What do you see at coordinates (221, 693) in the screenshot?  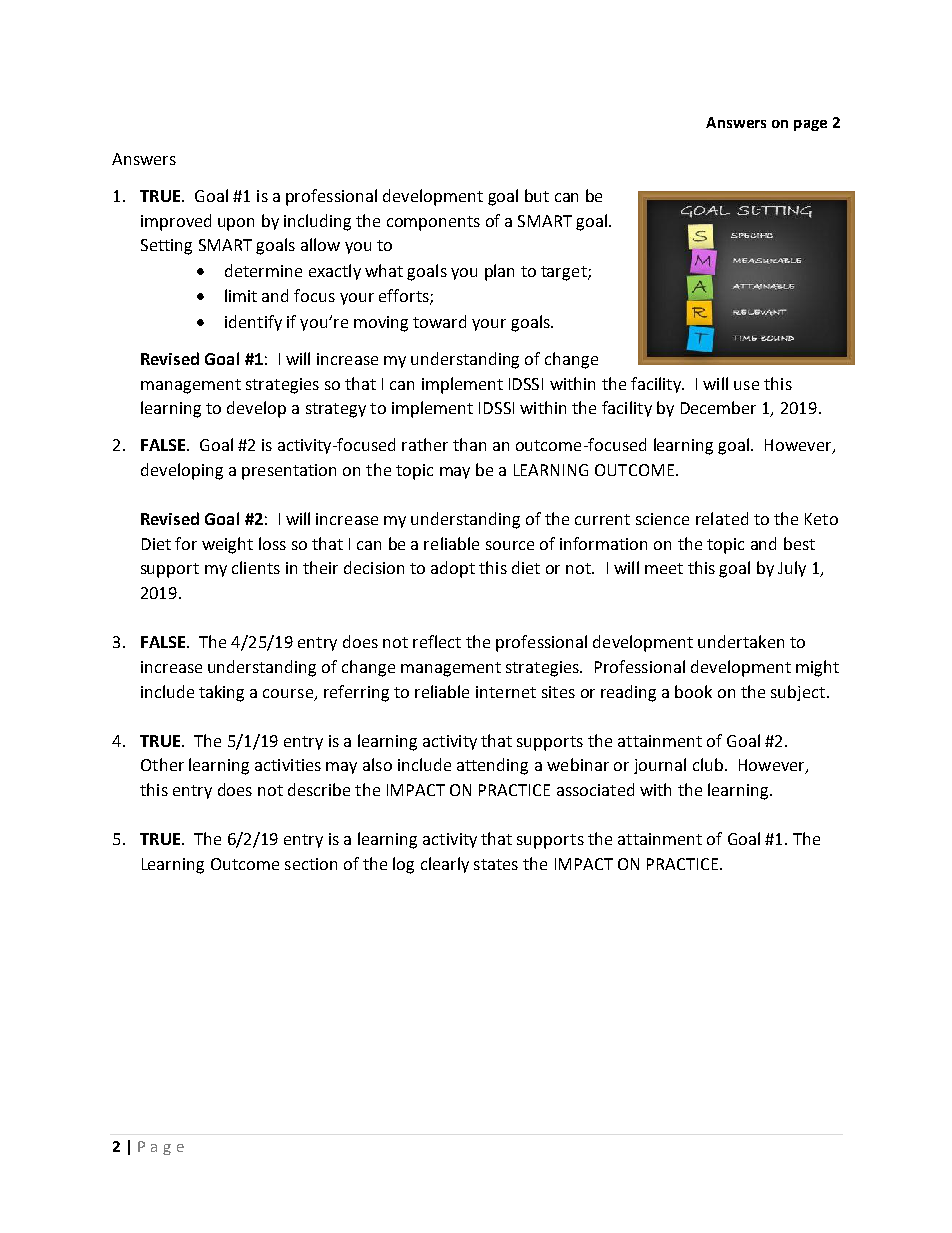 I see `taking` at bounding box center [221, 693].
